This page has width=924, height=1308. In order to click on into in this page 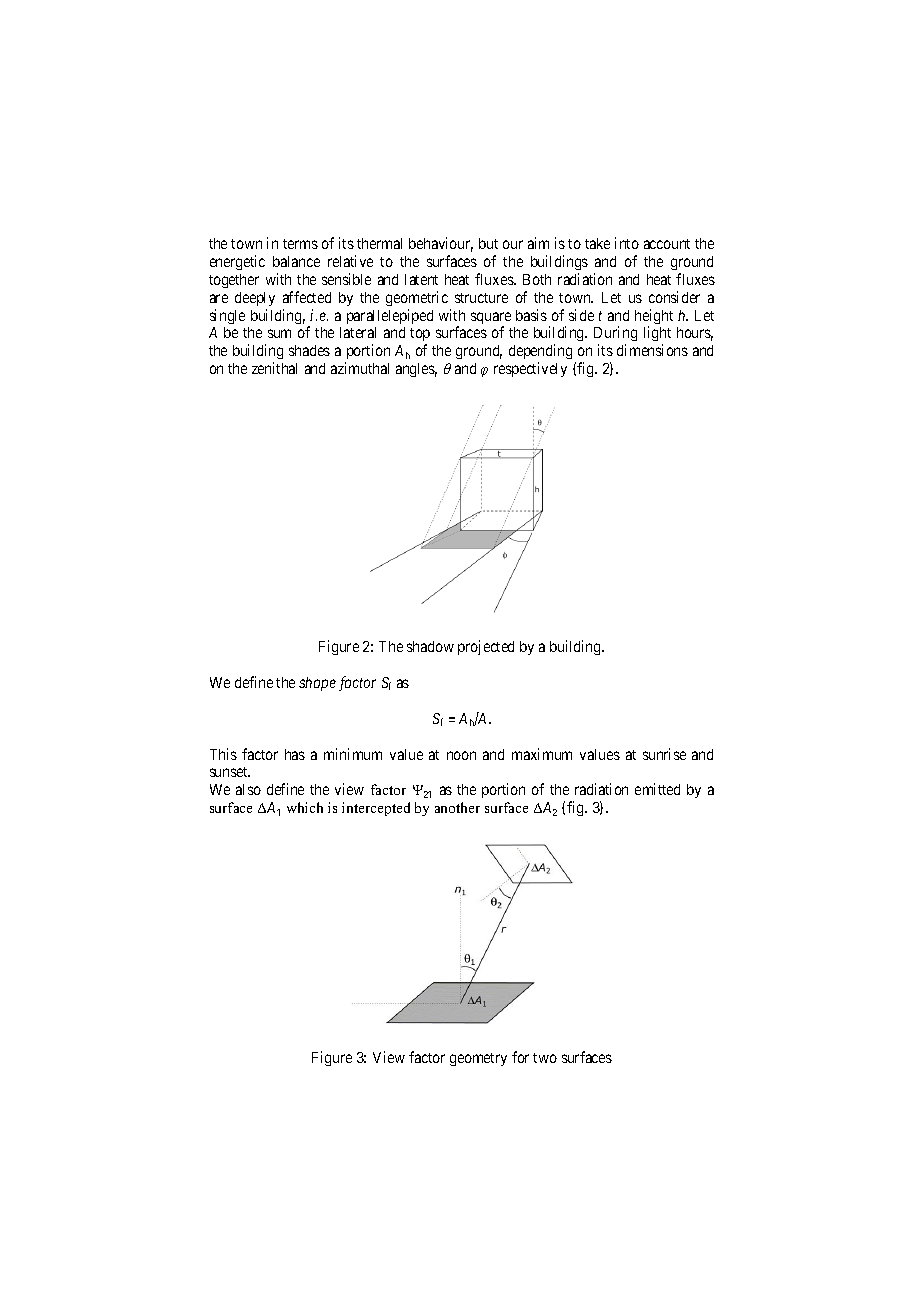, I will do `click(627, 243)`.
